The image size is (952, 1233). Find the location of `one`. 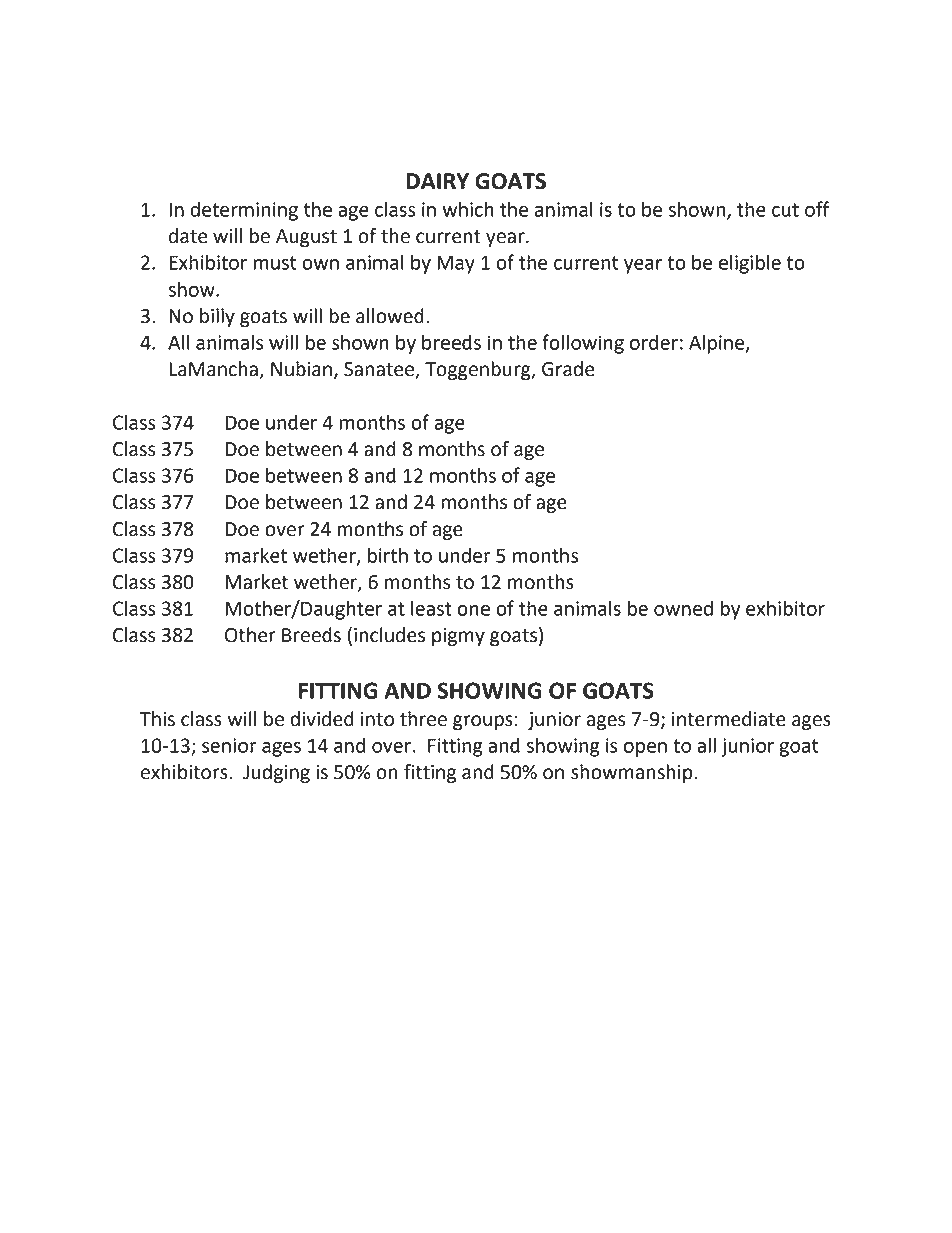

one is located at coordinates (473, 610).
